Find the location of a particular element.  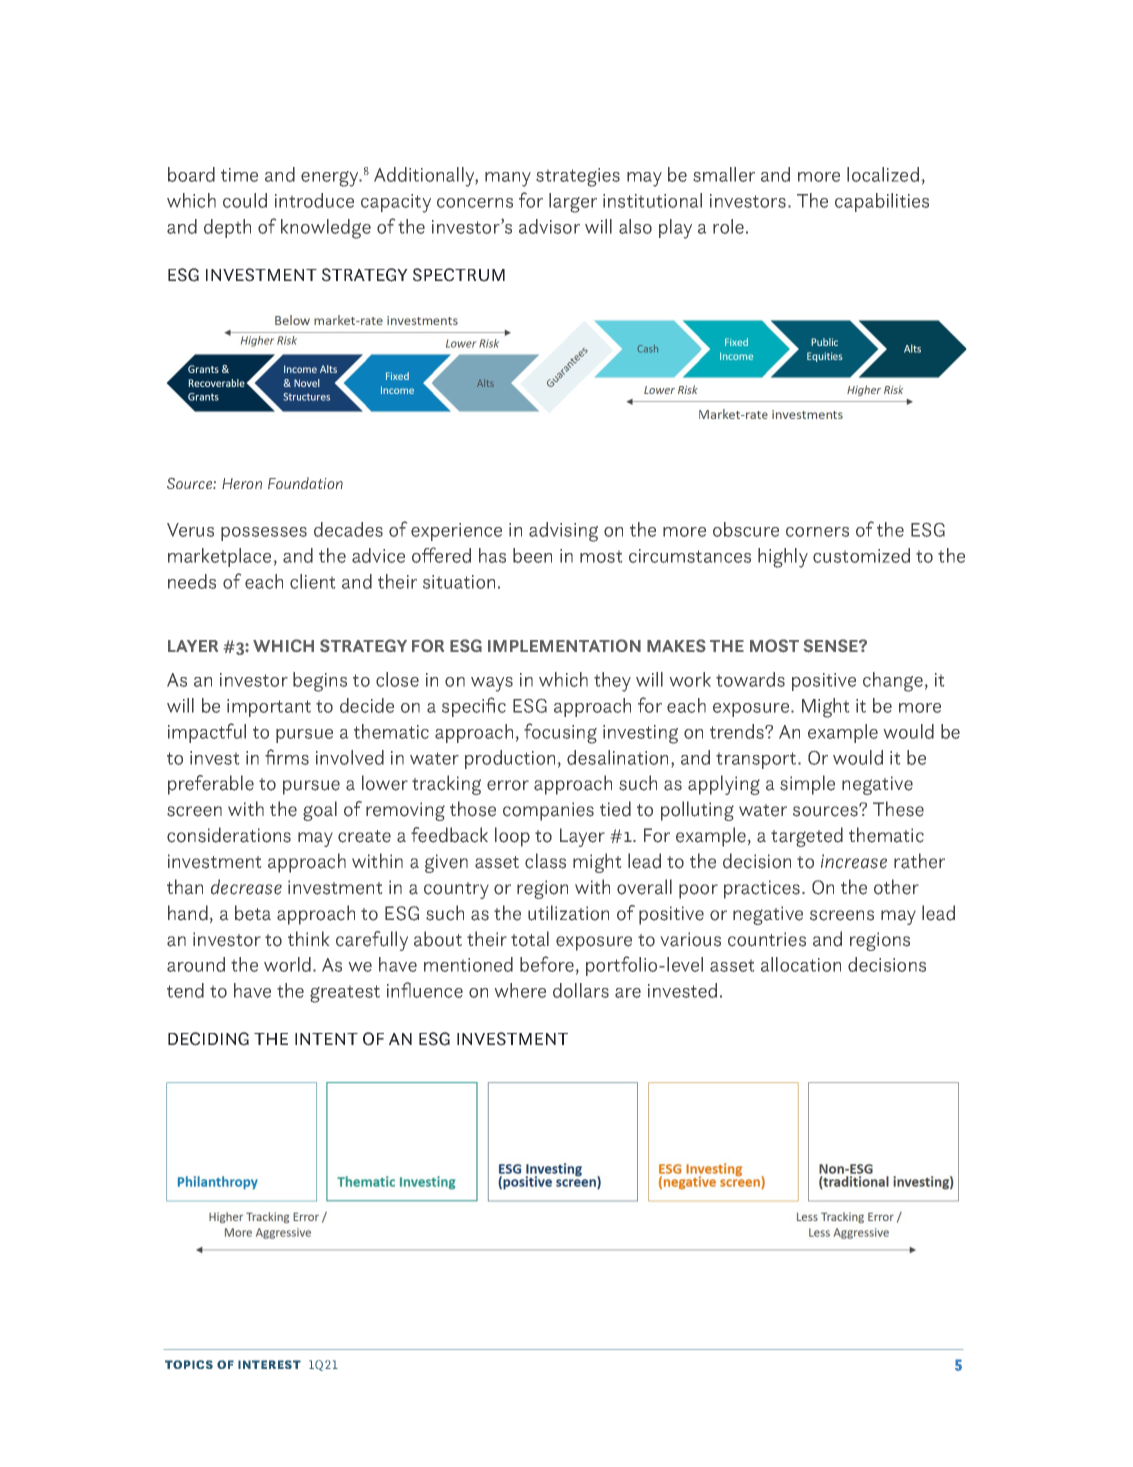

capabilities is located at coordinates (882, 202).
